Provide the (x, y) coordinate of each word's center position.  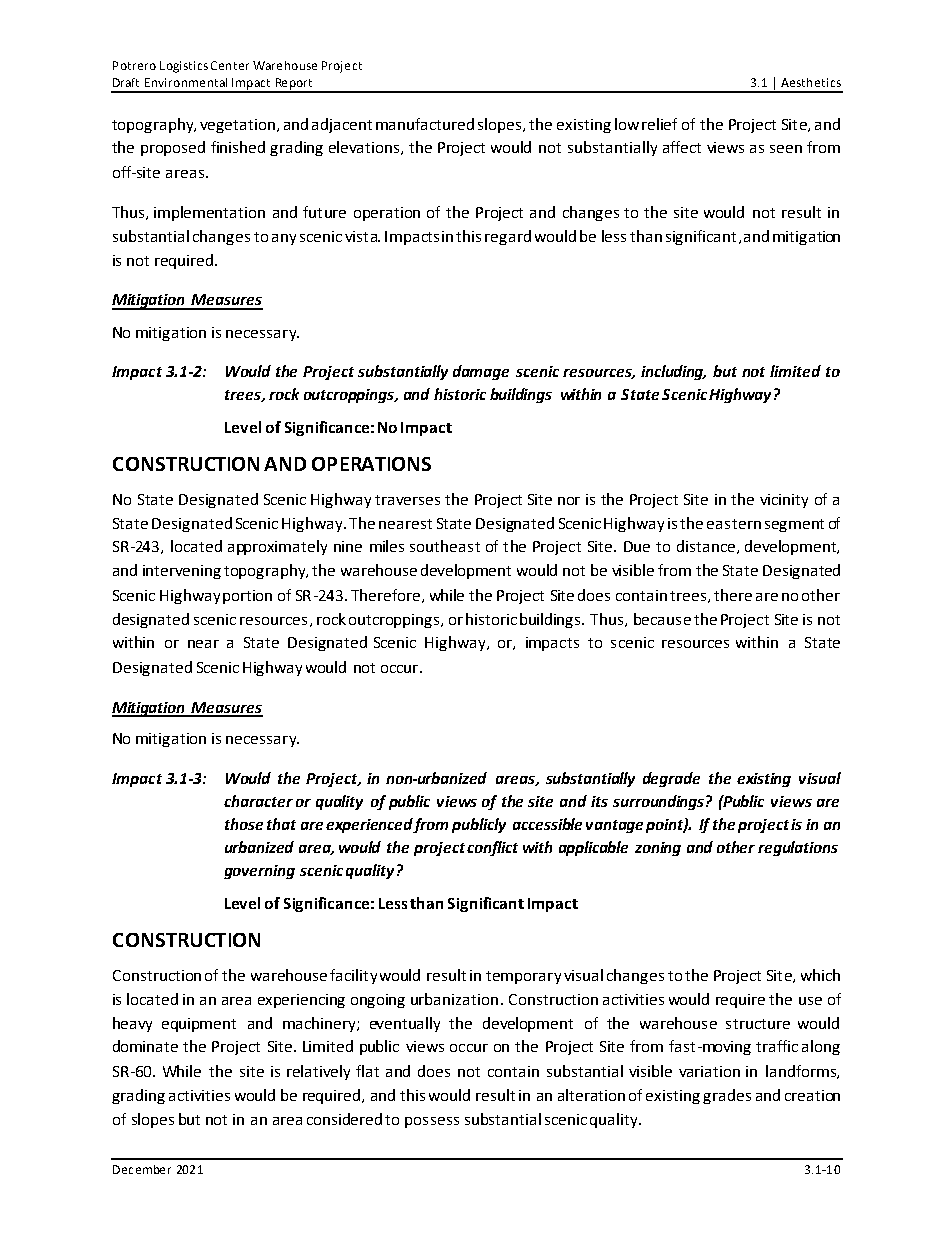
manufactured (425, 124)
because (662, 619)
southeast (445, 546)
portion (247, 597)
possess (432, 1122)
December (142, 1169)
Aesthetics (811, 82)
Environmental (186, 82)
